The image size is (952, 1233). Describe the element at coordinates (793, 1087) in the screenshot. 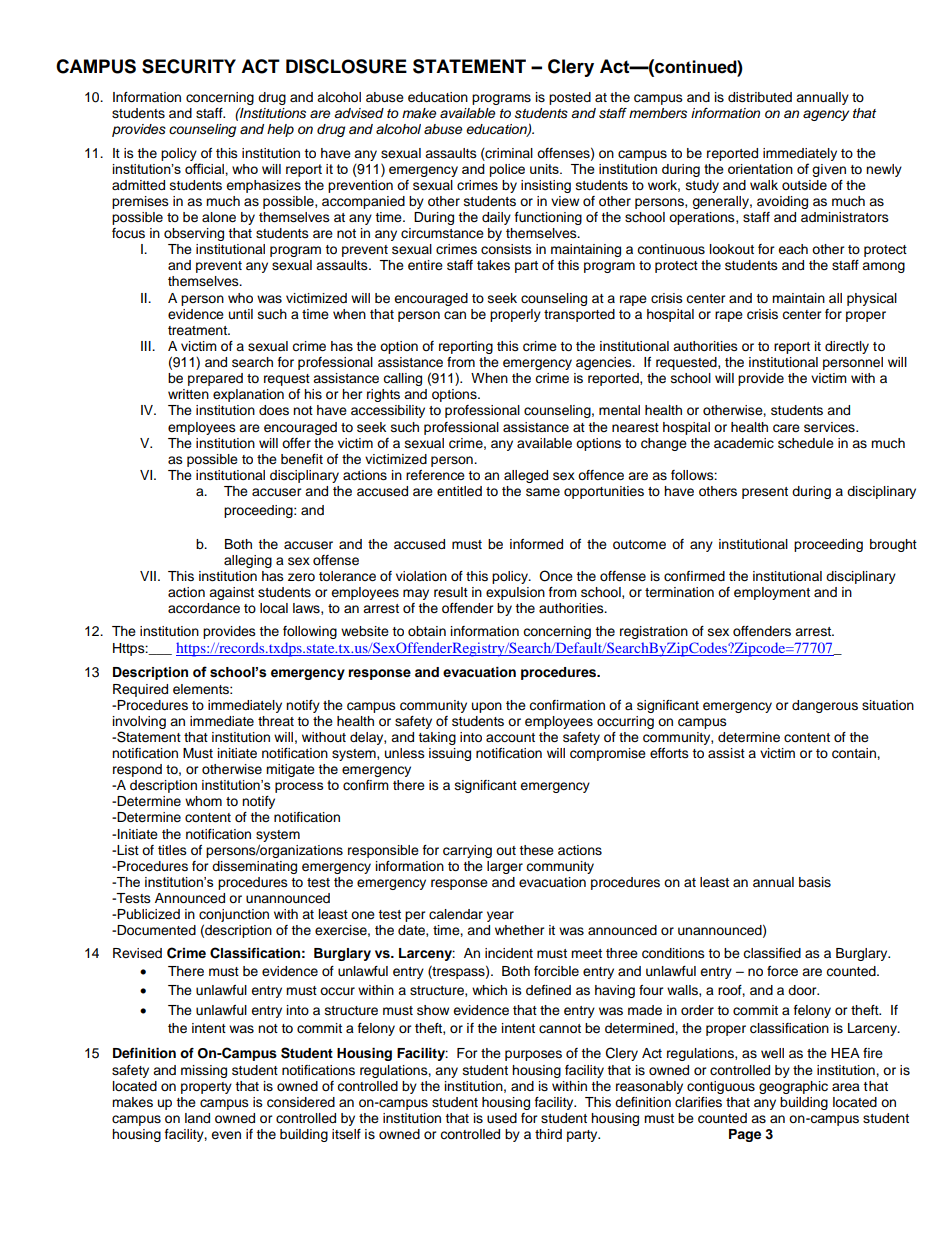

I see `geographic` at that location.
